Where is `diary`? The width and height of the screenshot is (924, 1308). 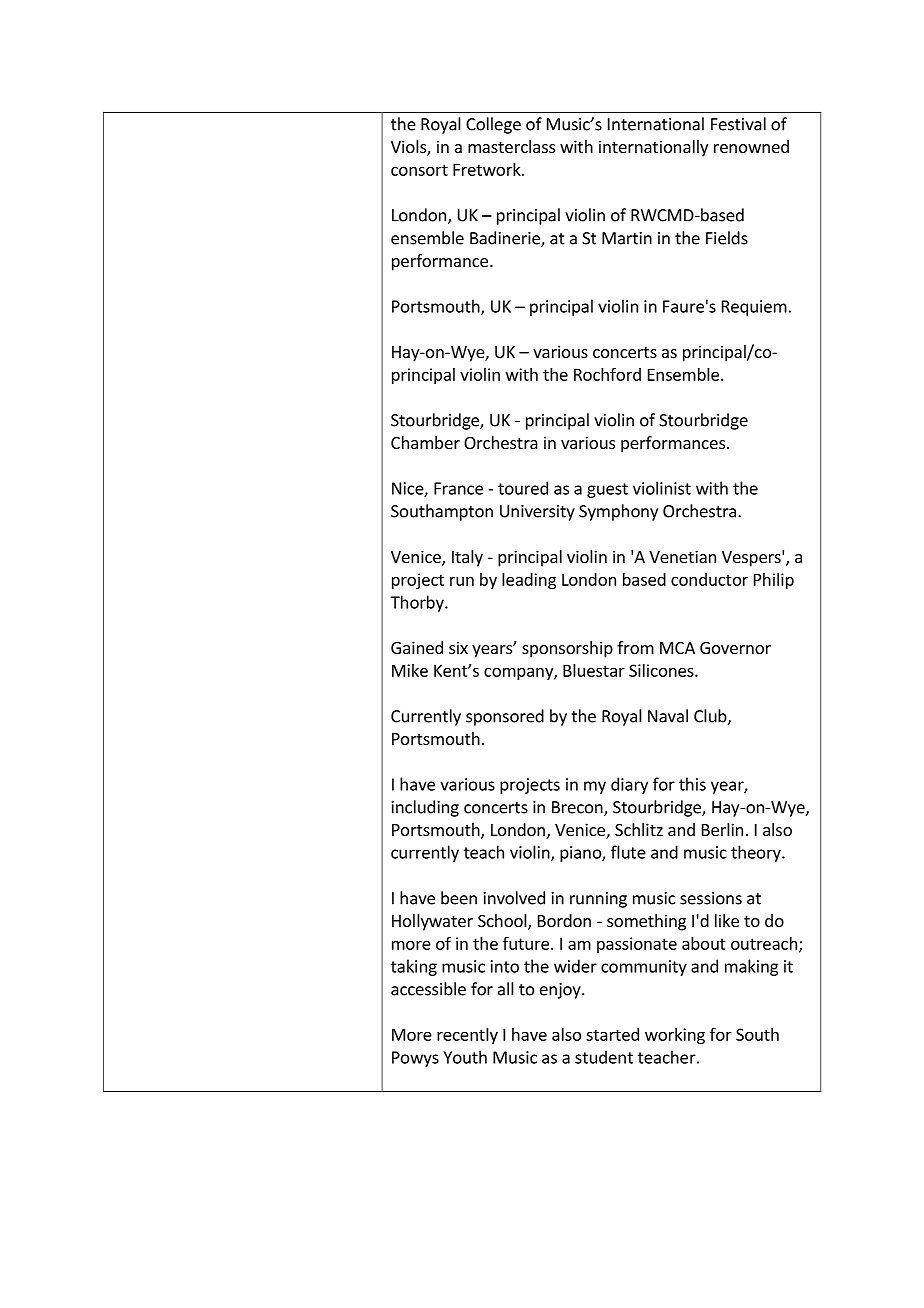
diary is located at coordinates (629, 785).
